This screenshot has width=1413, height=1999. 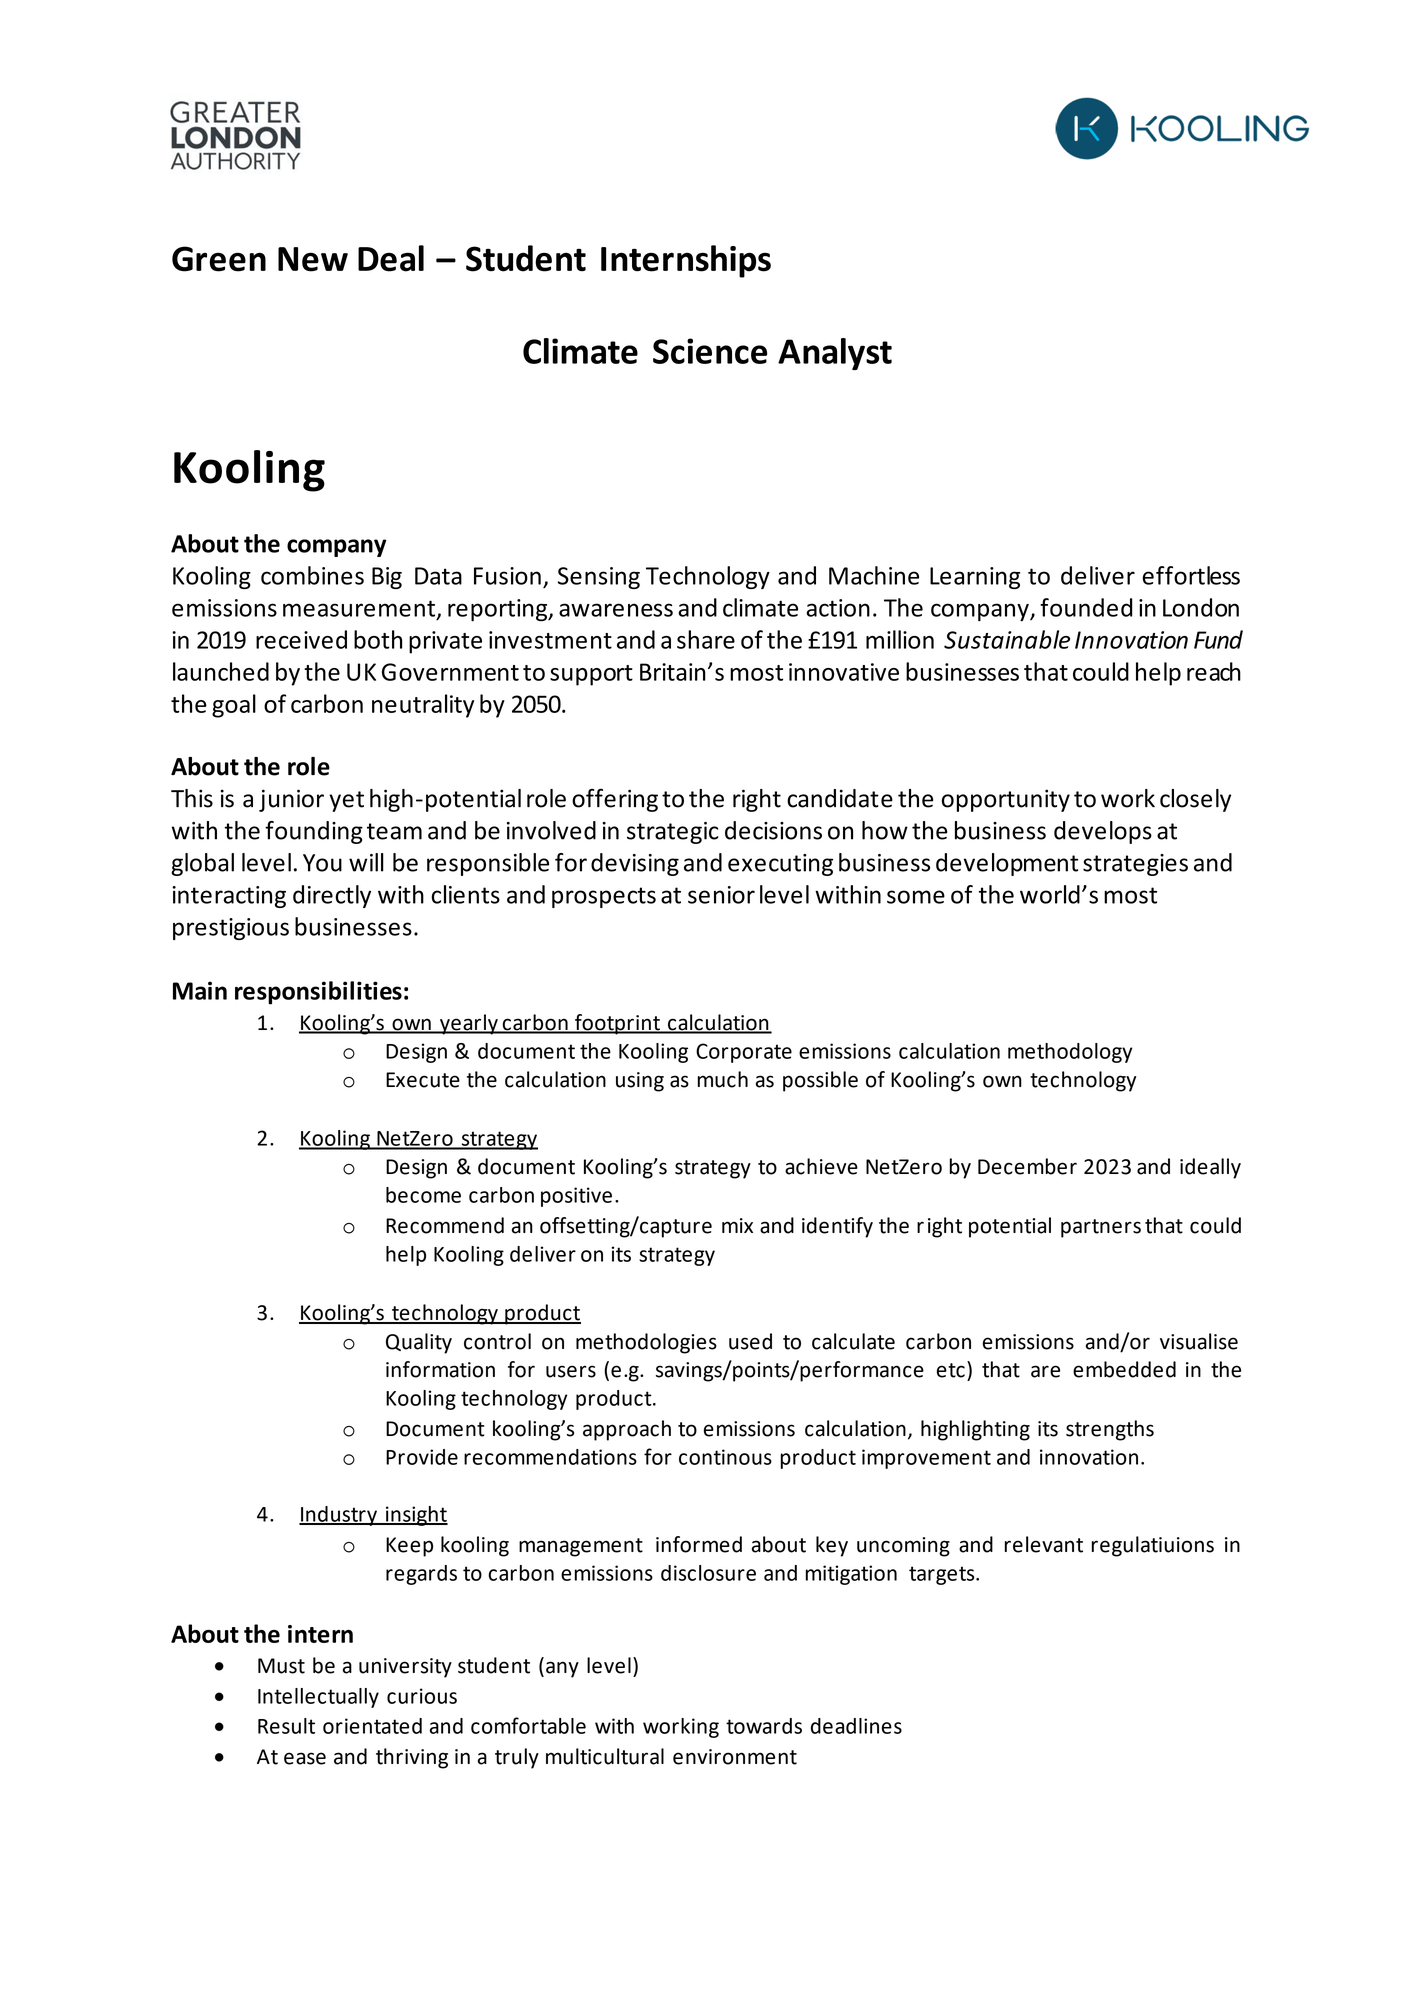 What do you see at coordinates (318, 1698) in the screenshot?
I see `Intellectually` at bounding box center [318, 1698].
